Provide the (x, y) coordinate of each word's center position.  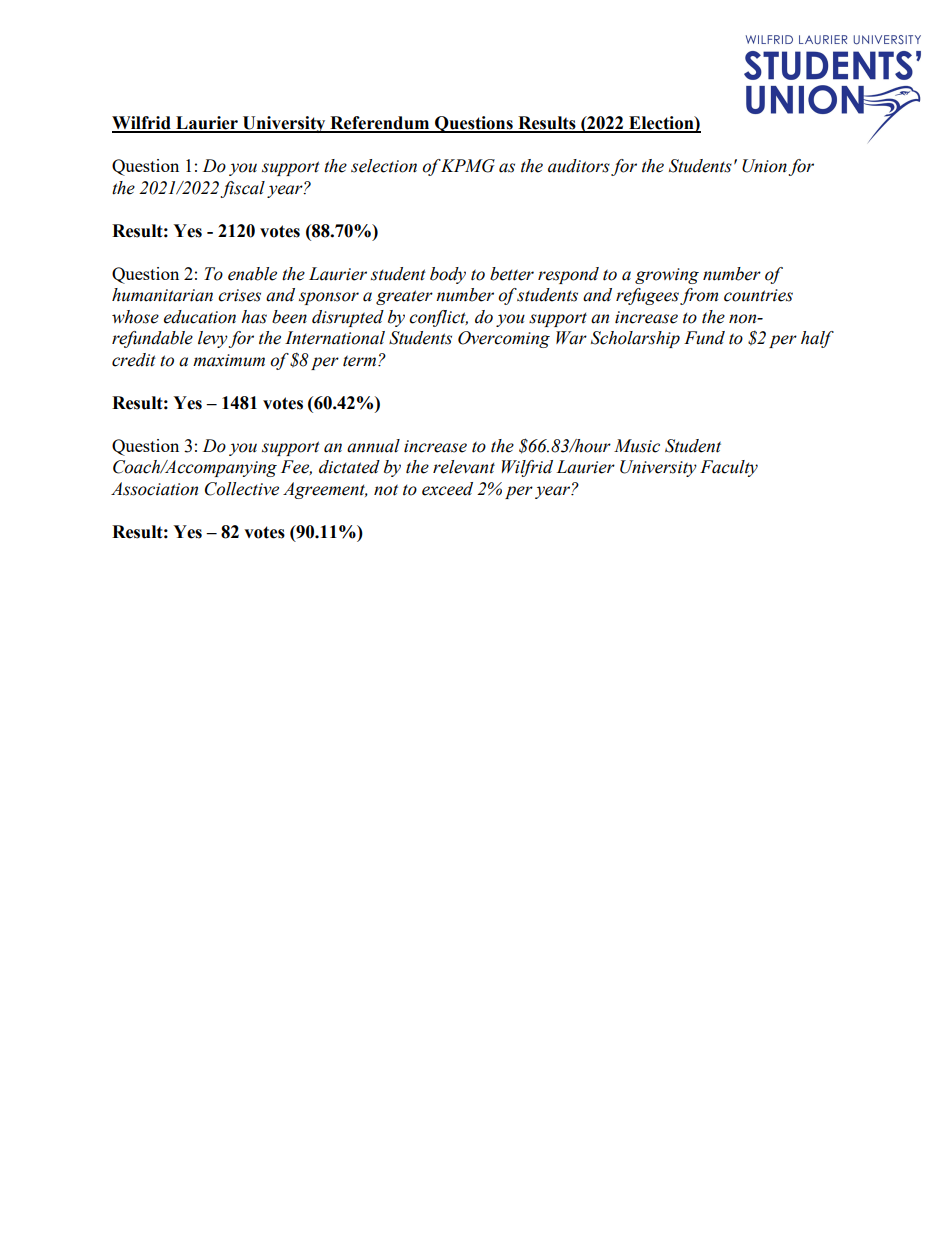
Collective (242, 489)
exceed (447, 489)
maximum (229, 360)
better (512, 274)
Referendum (380, 124)
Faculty (729, 468)
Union (764, 166)
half (817, 339)
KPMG (467, 166)
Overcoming (504, 339)
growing (667, 276)
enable (252, 274)
